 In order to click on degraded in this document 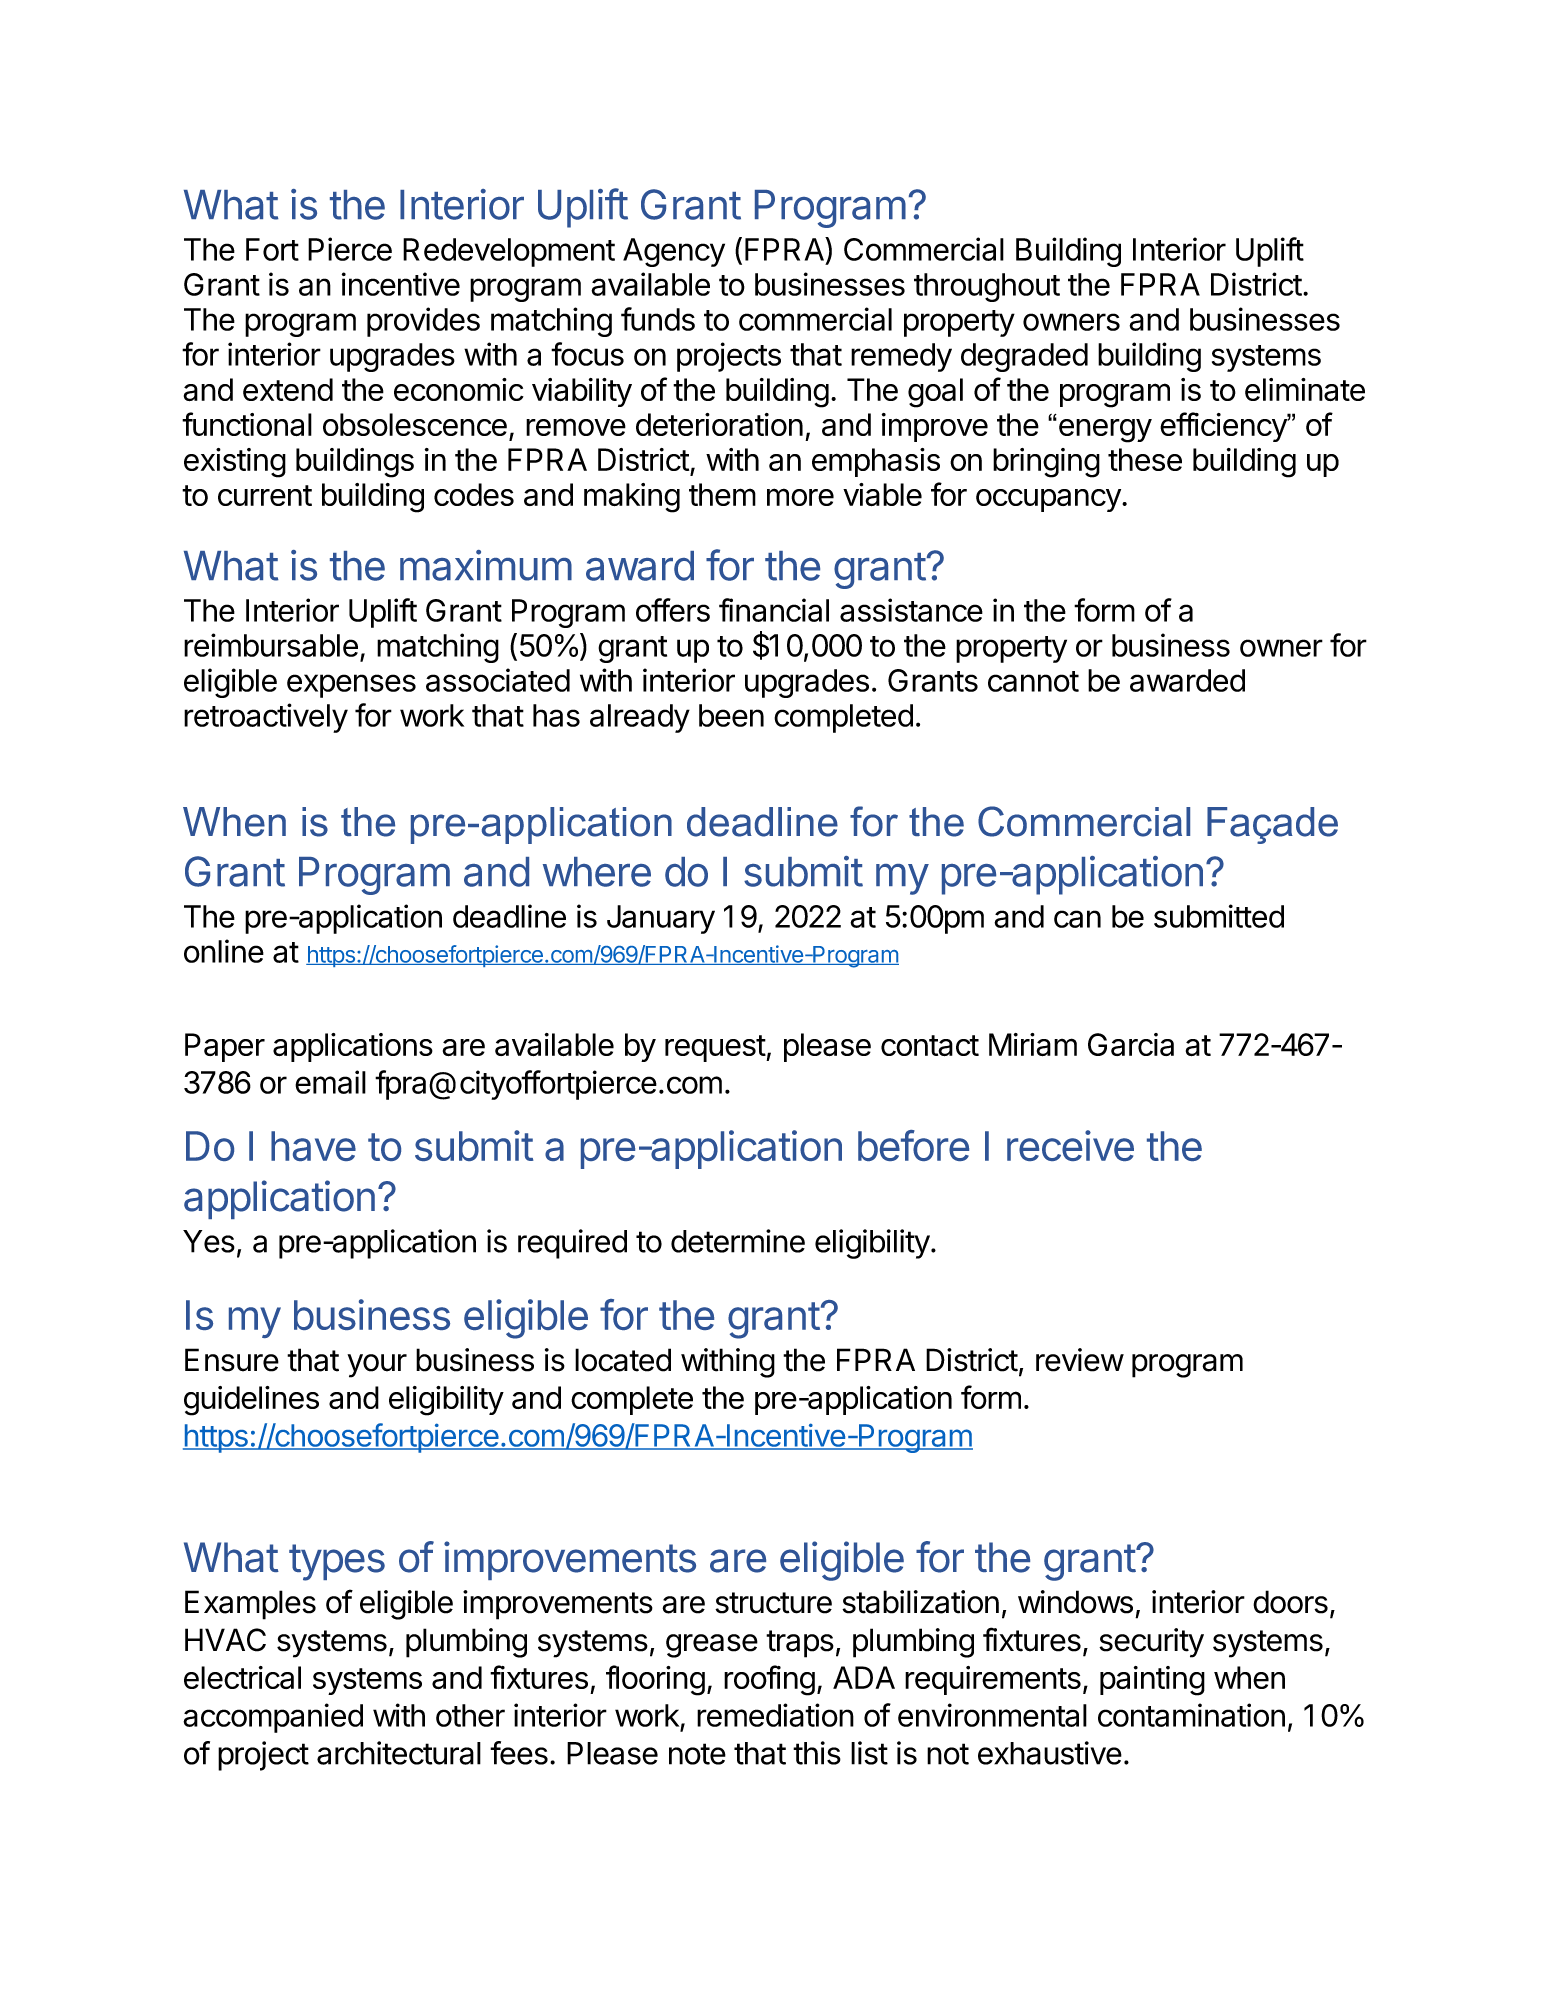, I will do `click(1024, 357)`.
